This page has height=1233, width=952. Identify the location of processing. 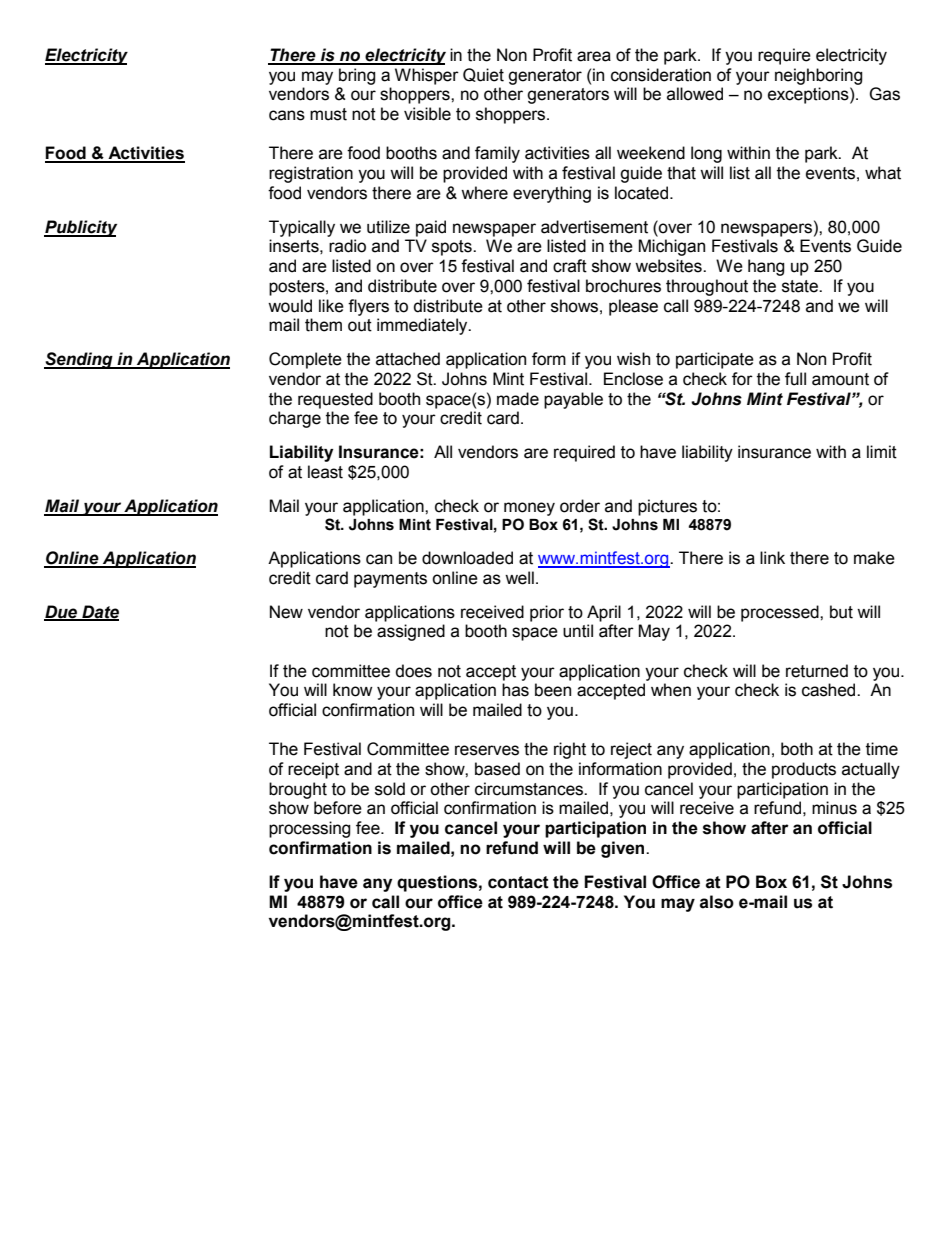
(310, 829).
